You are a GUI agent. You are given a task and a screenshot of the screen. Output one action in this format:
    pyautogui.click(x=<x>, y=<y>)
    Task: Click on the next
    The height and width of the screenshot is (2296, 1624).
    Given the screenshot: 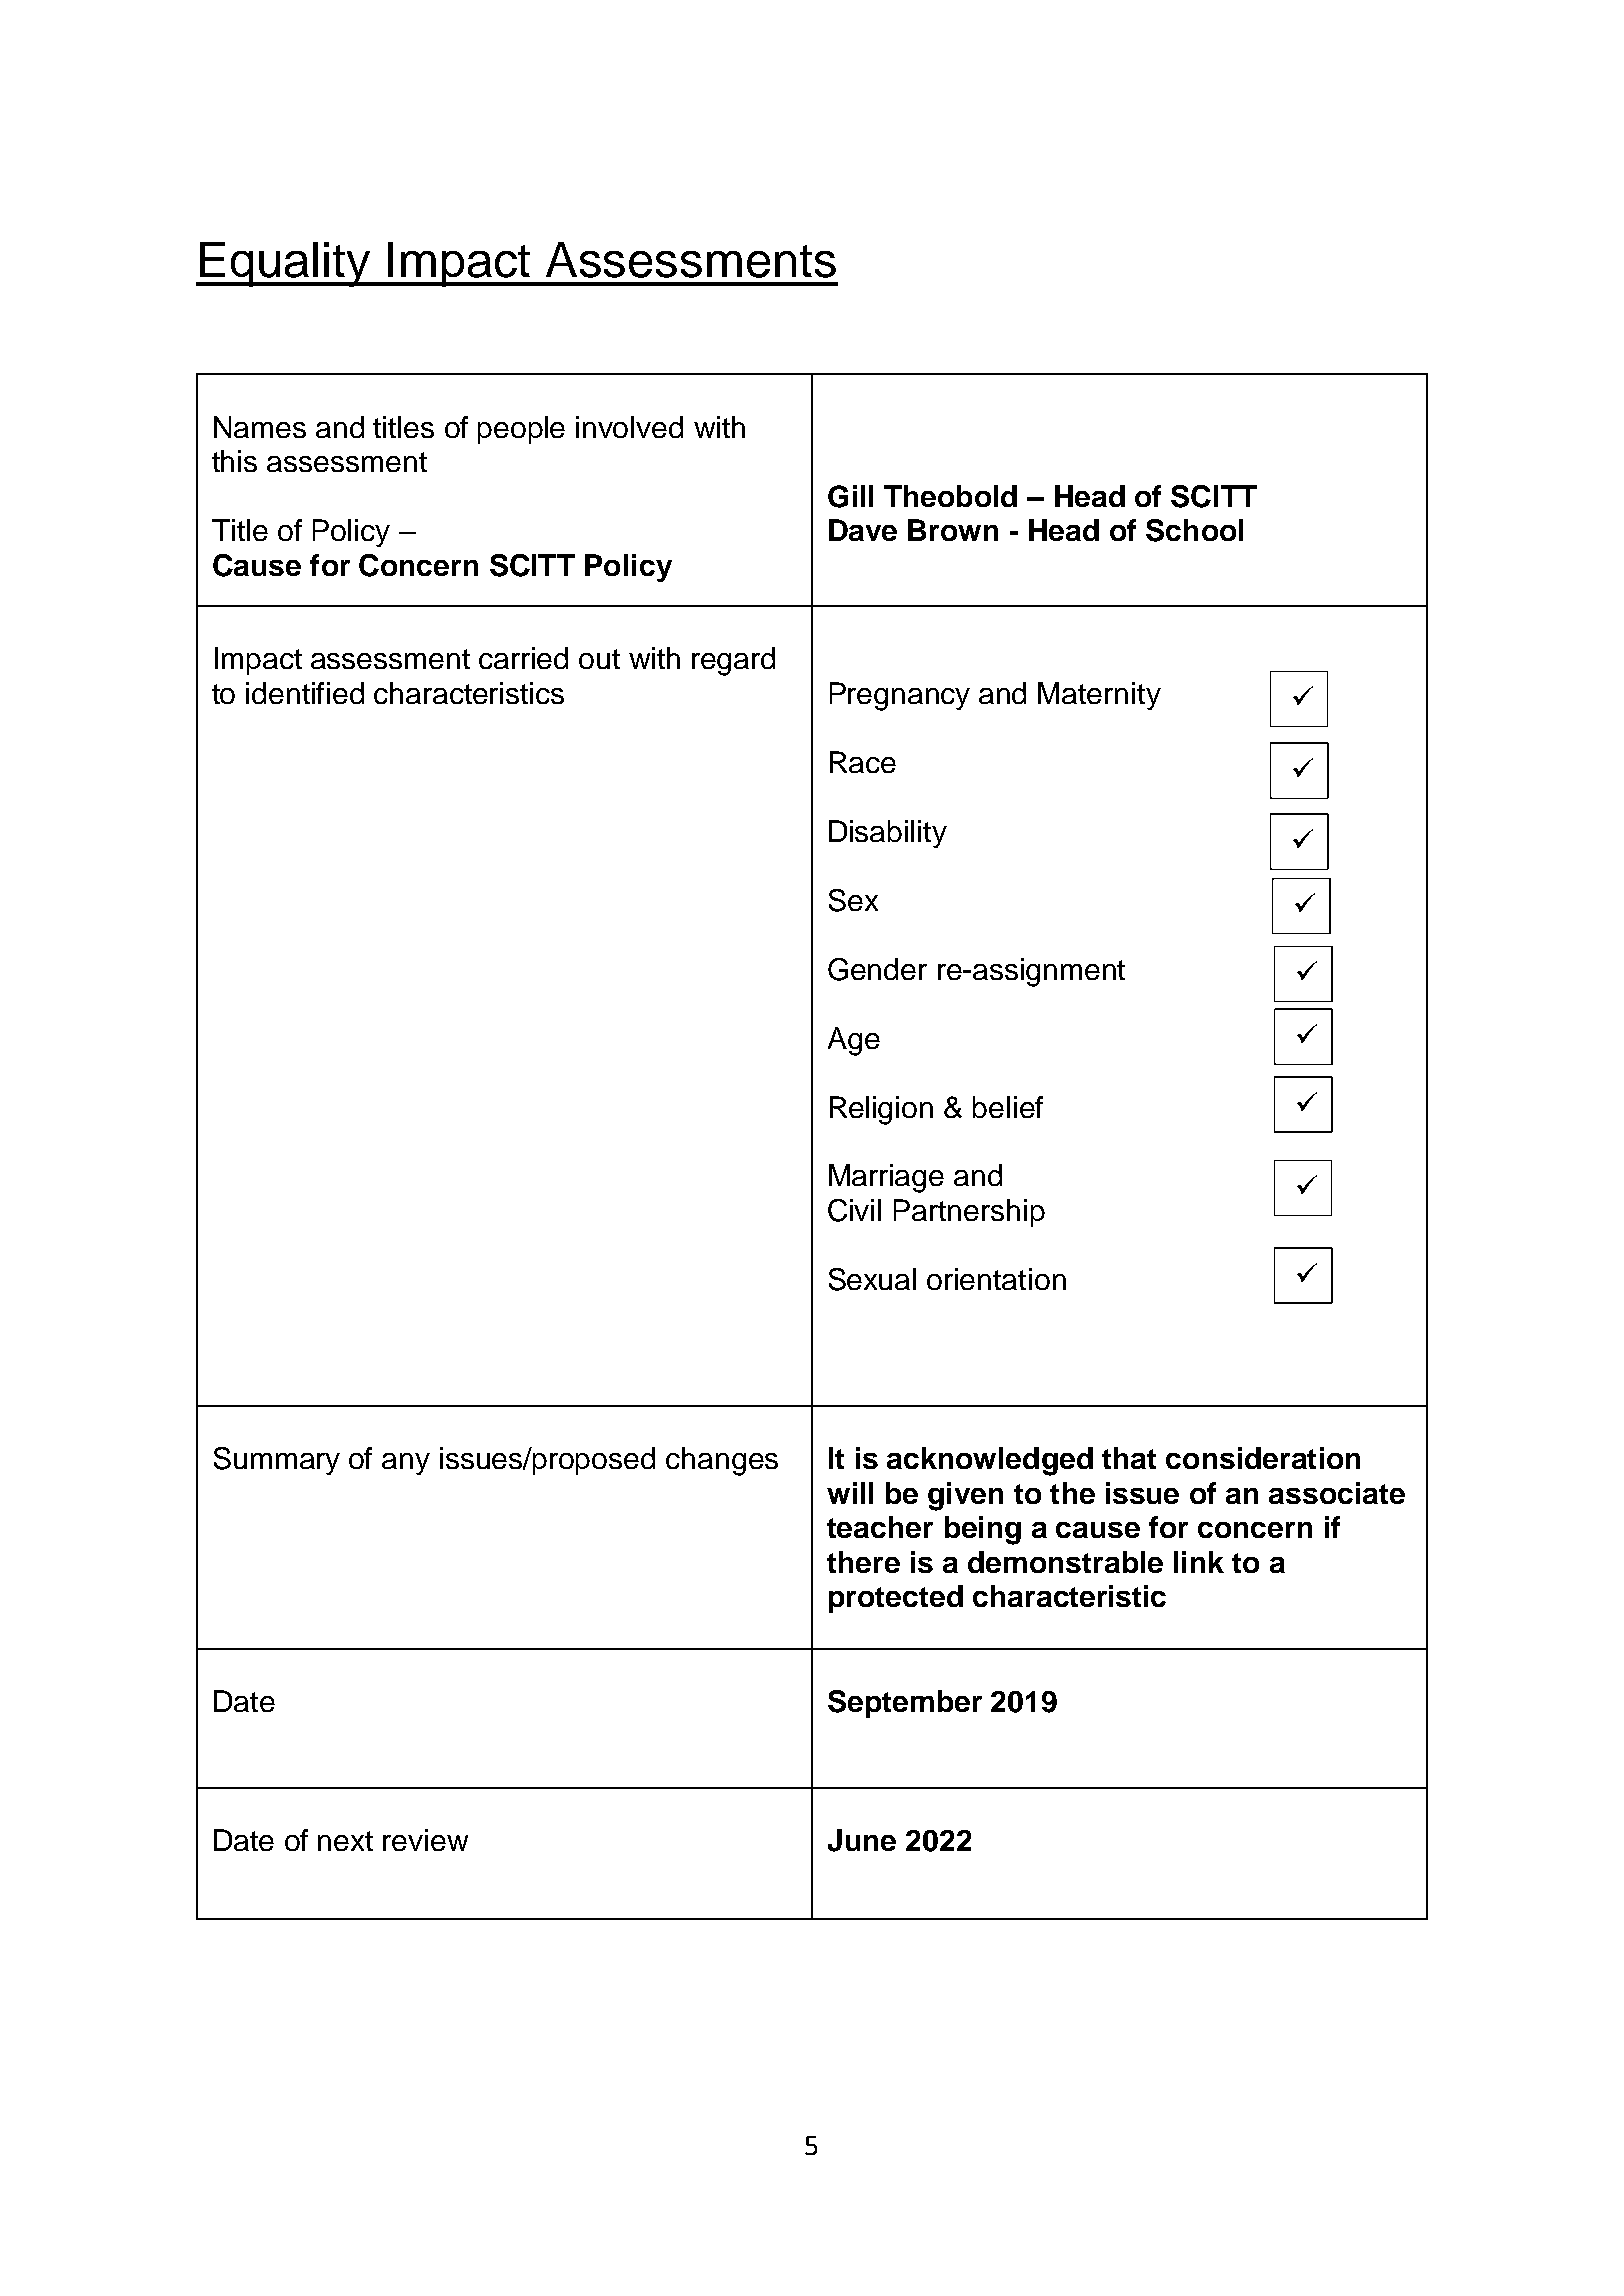 What is the action you would take?
    pyautogui.click(x=345, y=1841)
